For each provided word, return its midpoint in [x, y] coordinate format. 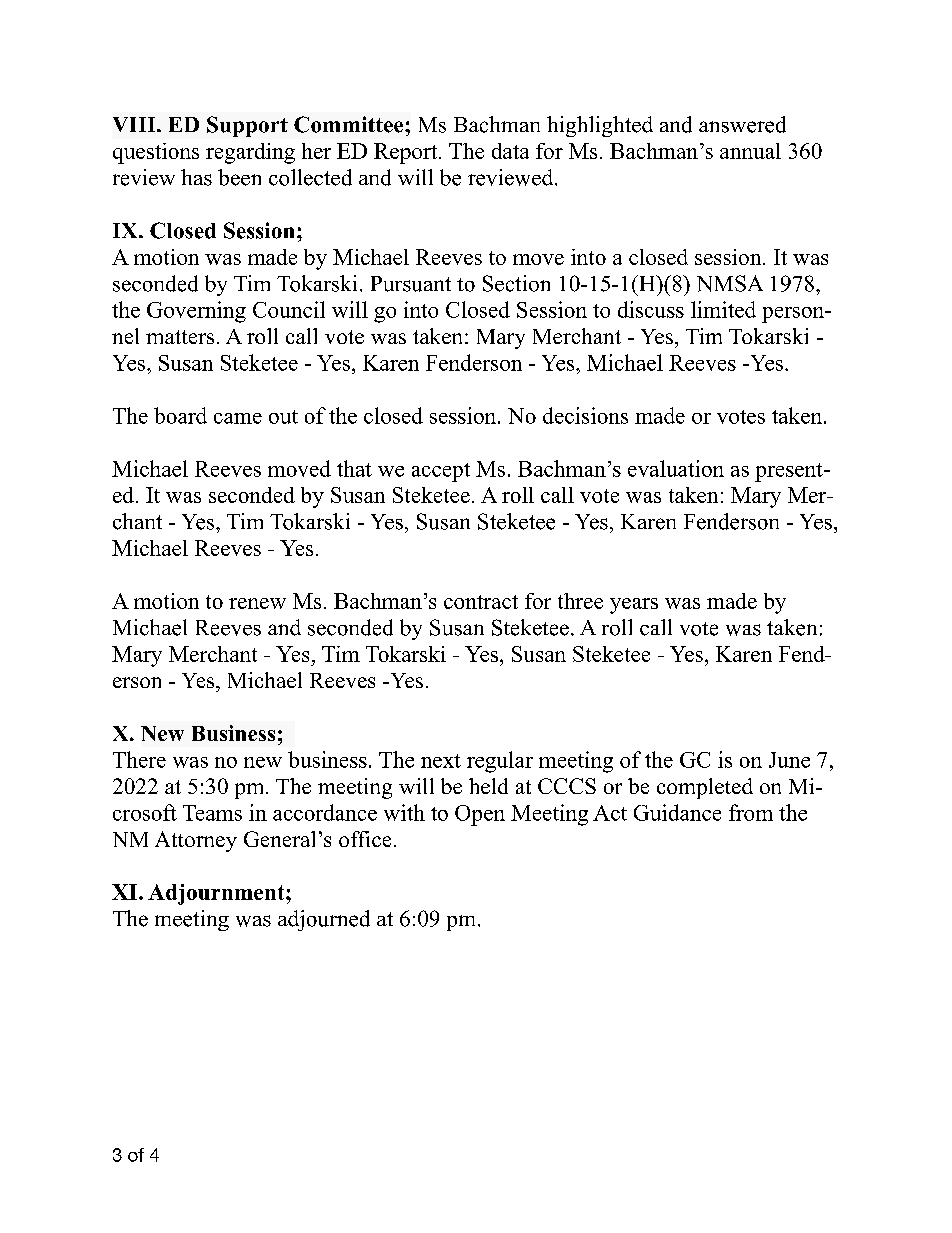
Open [480, 815]
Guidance [677, 812]
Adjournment [217, 894]
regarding [250, 153]
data [510, 151]
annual [750, 151]
